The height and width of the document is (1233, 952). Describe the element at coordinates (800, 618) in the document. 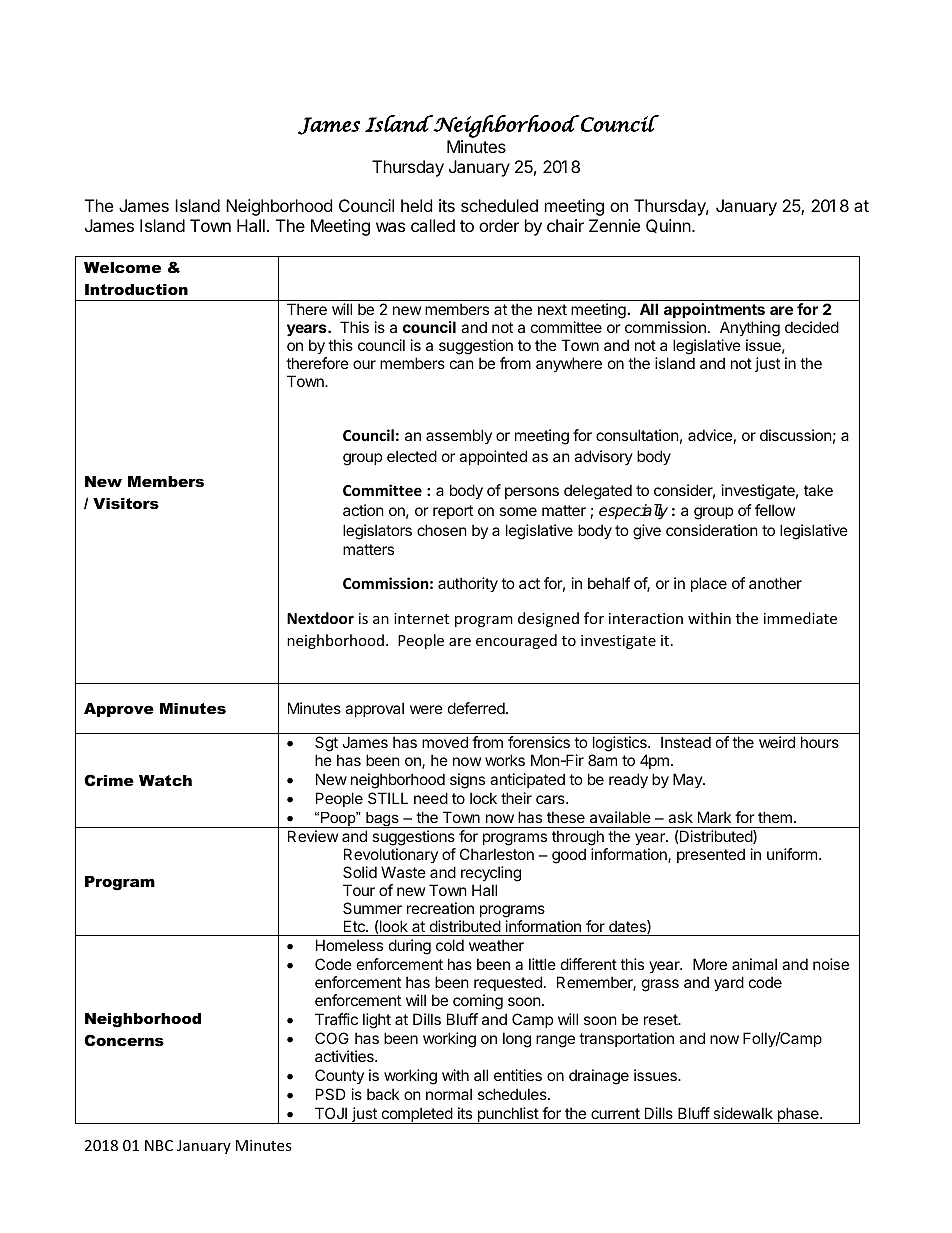

I see `immediate` at that location.
